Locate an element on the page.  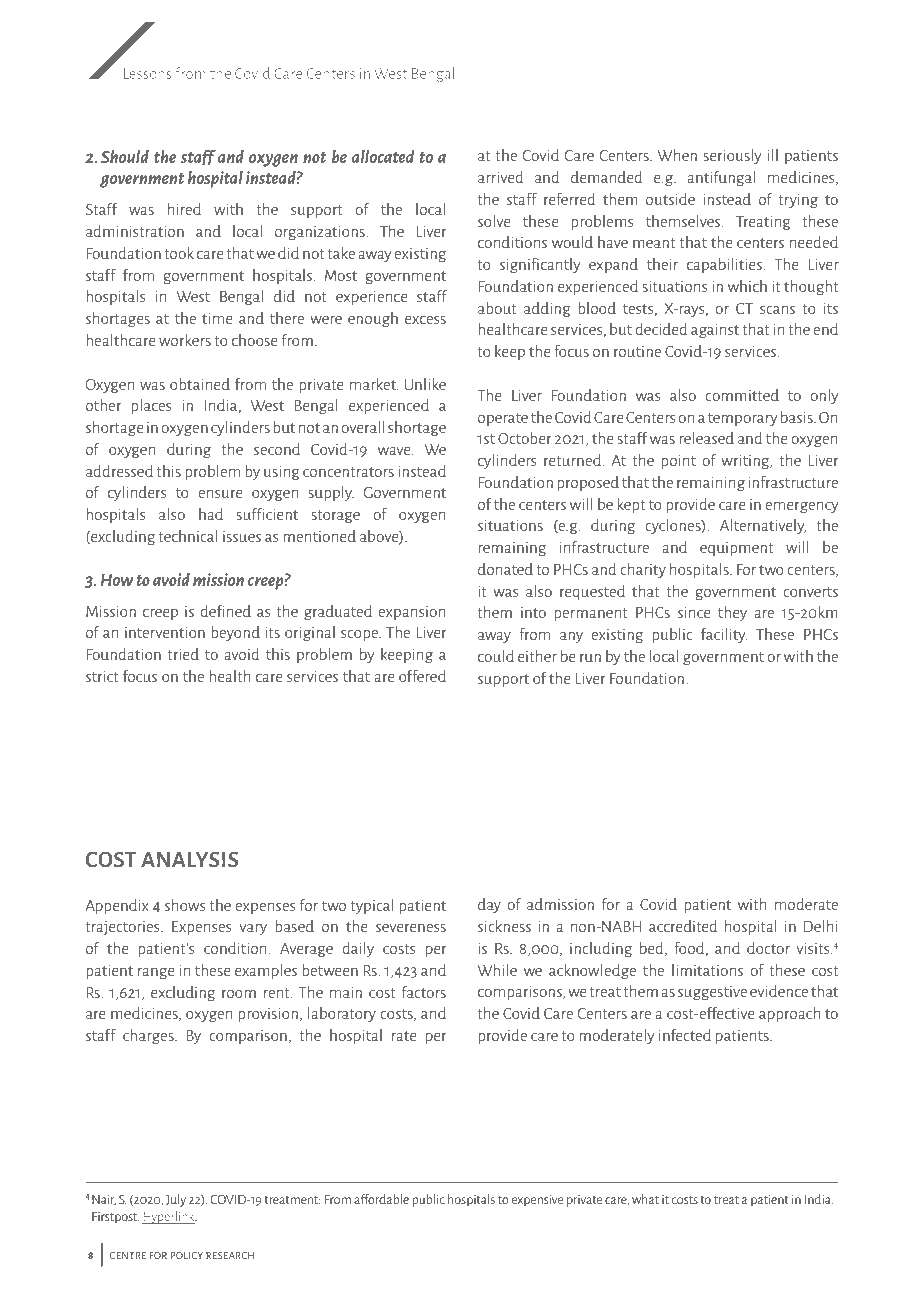
arrived is located at coordinates (501, 177).
